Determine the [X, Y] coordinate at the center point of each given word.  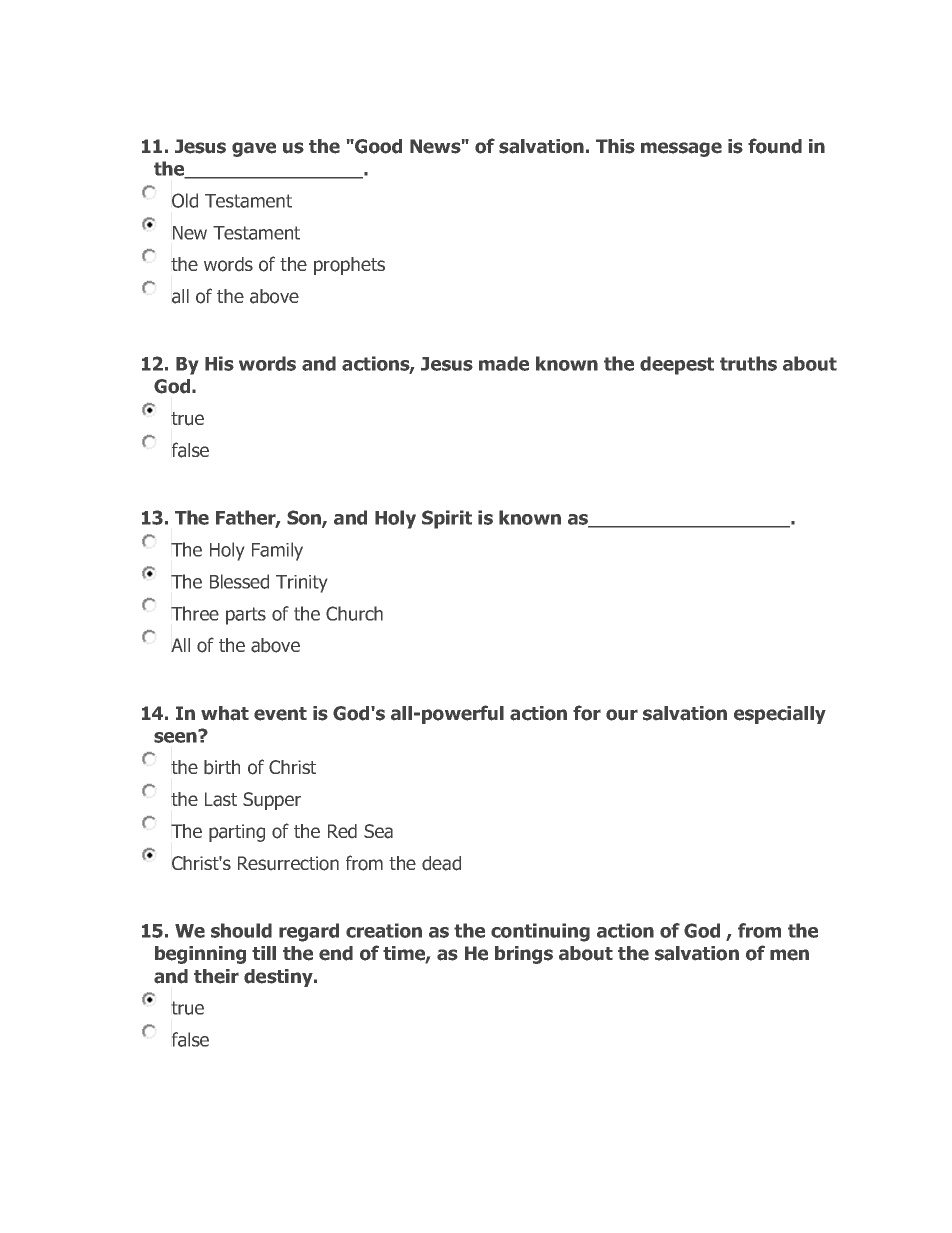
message [681, 149]
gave [254, 149]
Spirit [447, 519]
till [264, 953]
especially [780, 715]
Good [377, 146]
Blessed [239, 581]
